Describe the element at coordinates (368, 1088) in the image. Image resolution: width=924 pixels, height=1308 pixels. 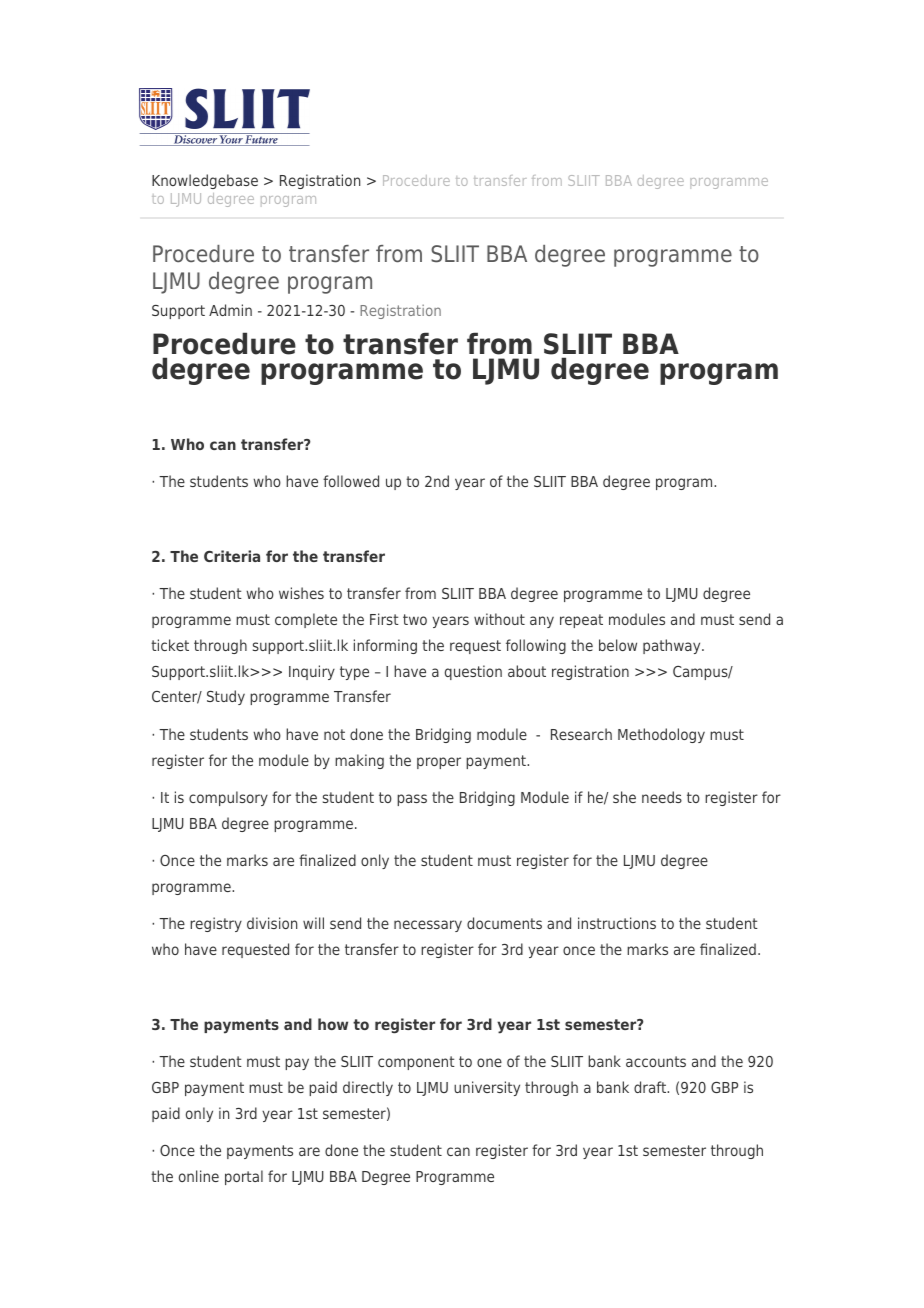
I see `directly` at that location.
